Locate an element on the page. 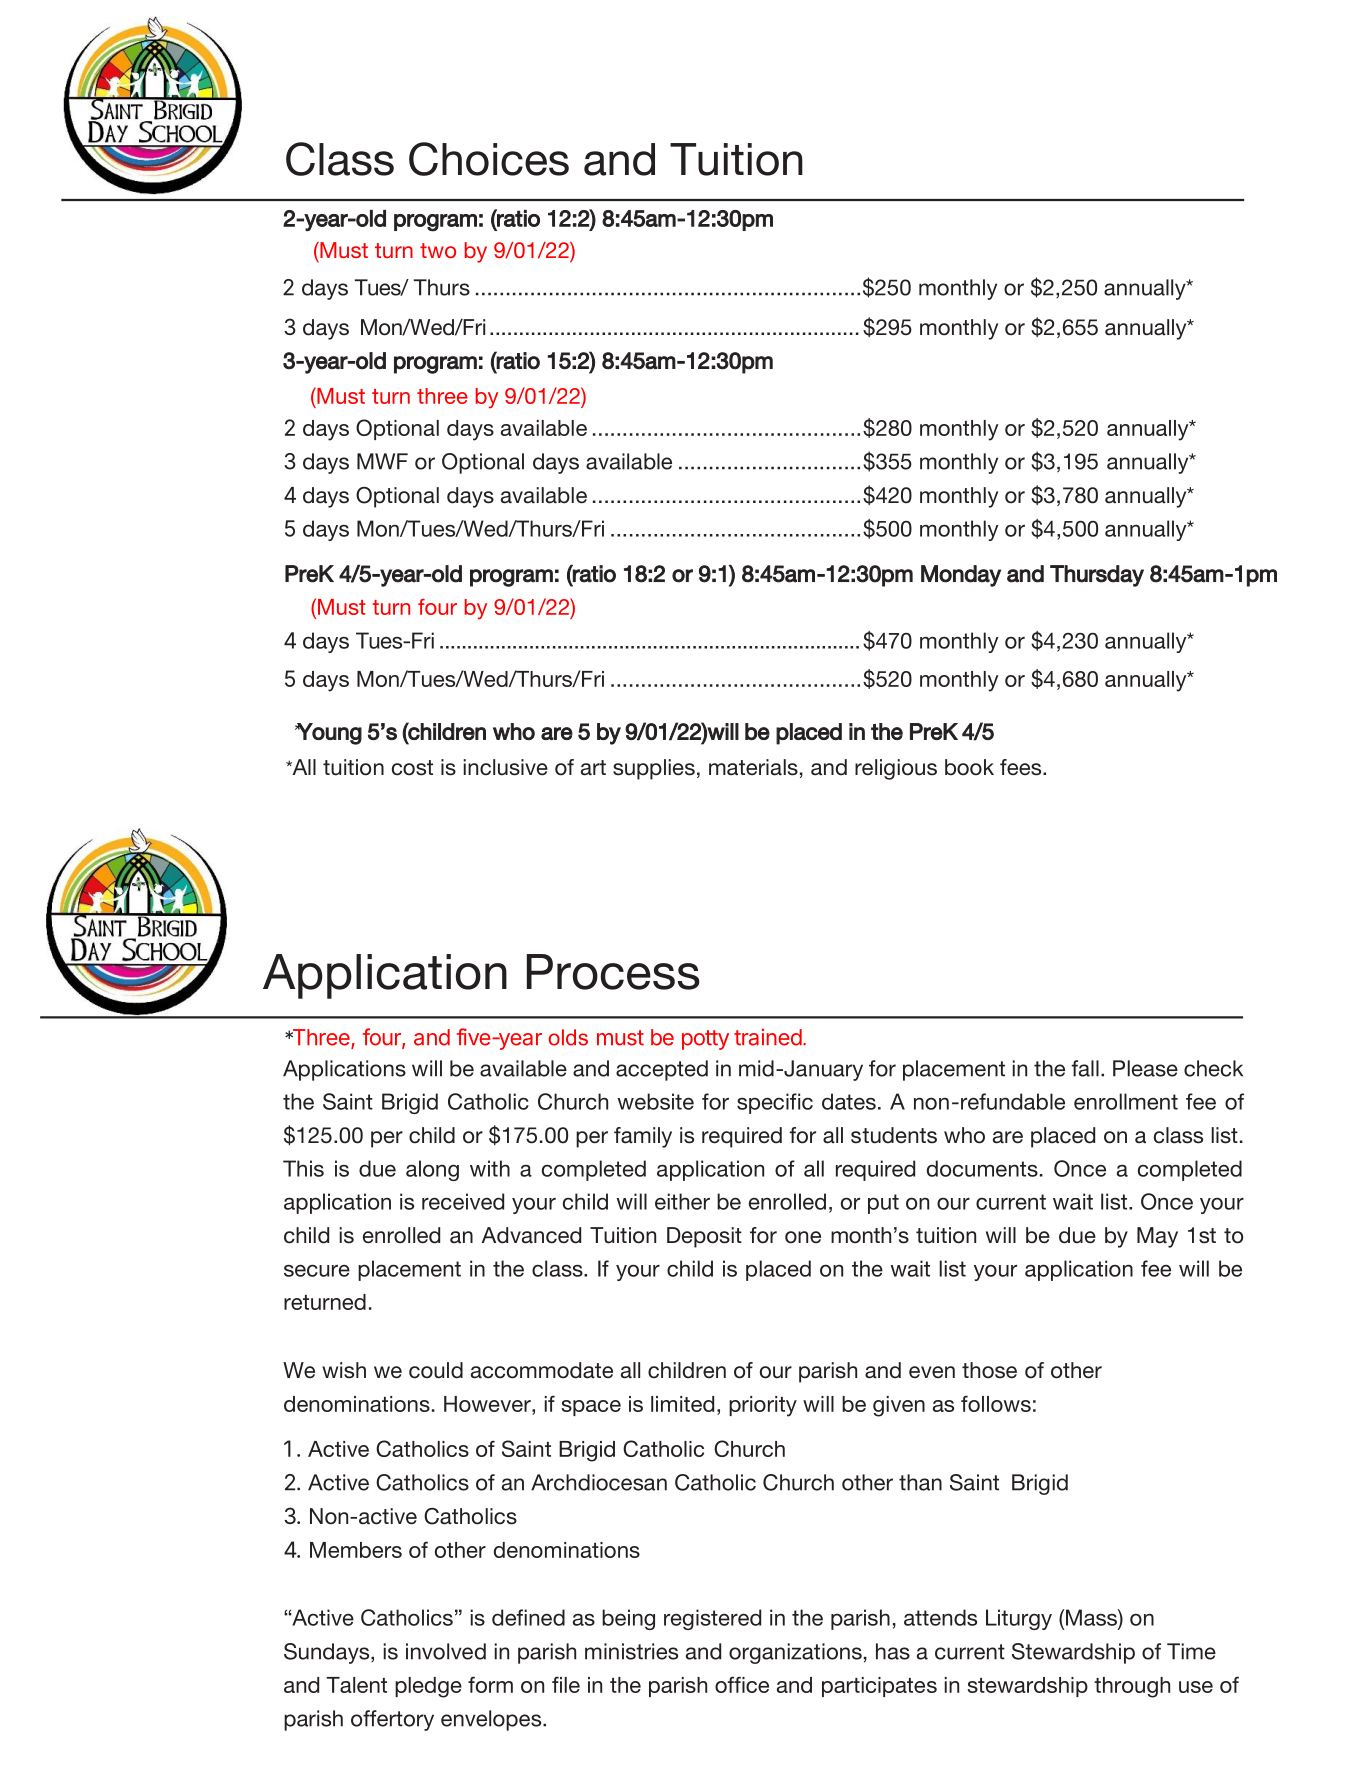 This document has height=1766, width=1365. fall is located at coordinates (1085, 1068).
